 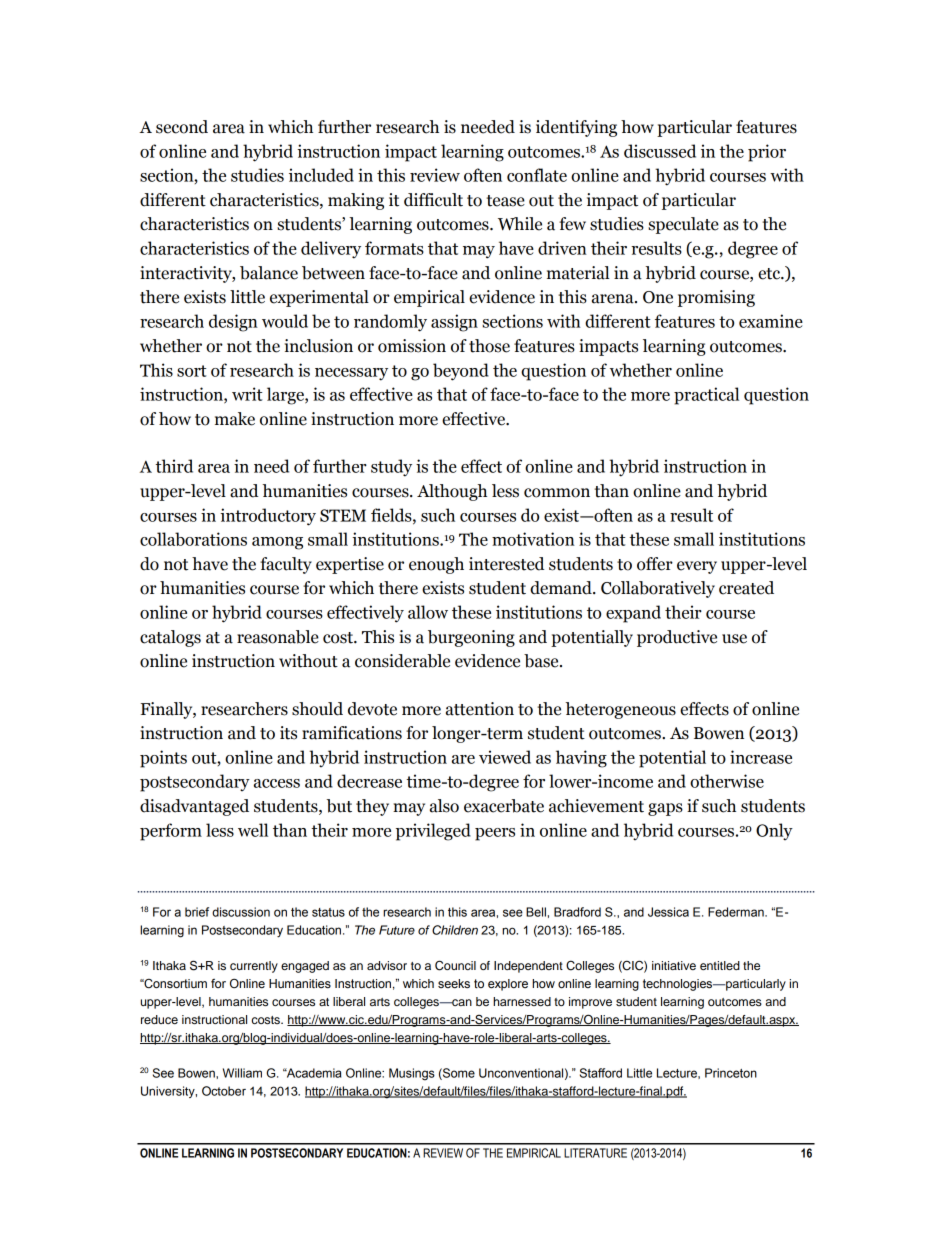 What do you see at coordinates (660, 151) in the image?
I see `discussed` at bounding box center [660, 151].
